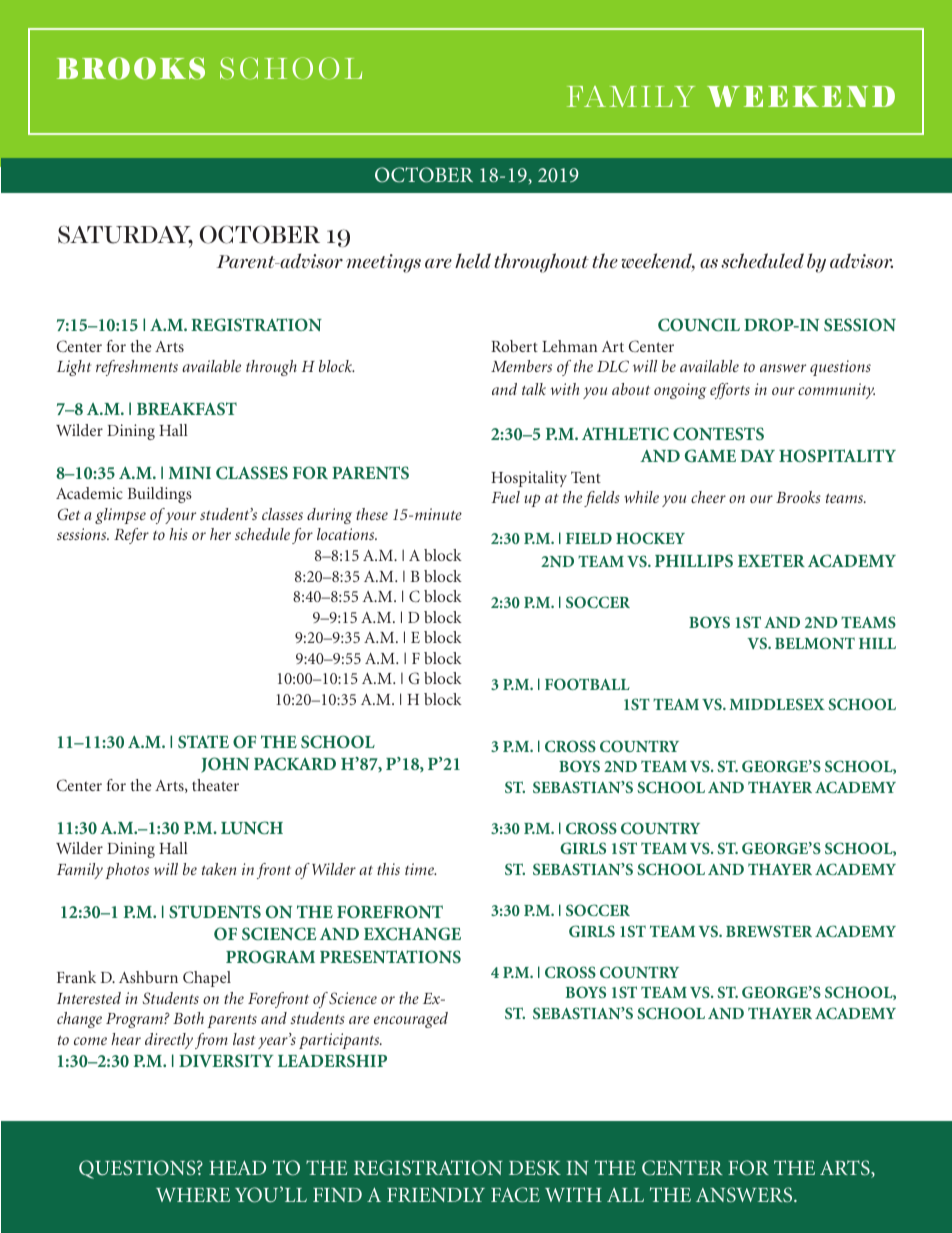 The height and width of the image is (1233, 952). Describe the element at coordinates (420, 869) in the image. I see `time` at that location.
